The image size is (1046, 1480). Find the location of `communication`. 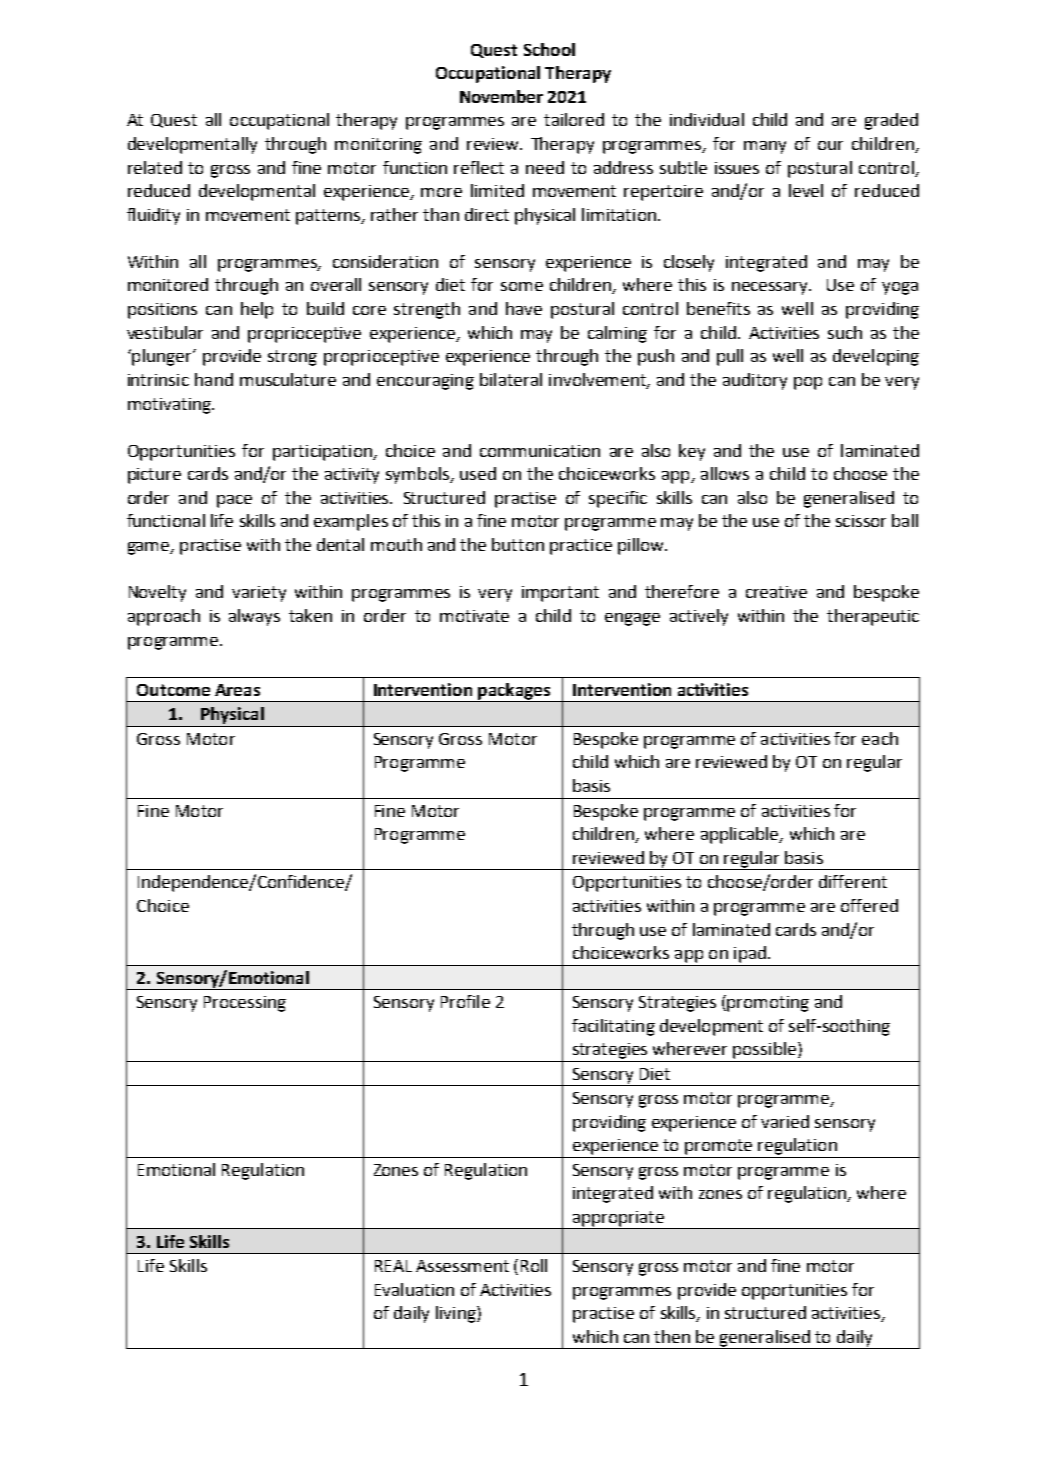

communication is located at coordinates (540, 451).
